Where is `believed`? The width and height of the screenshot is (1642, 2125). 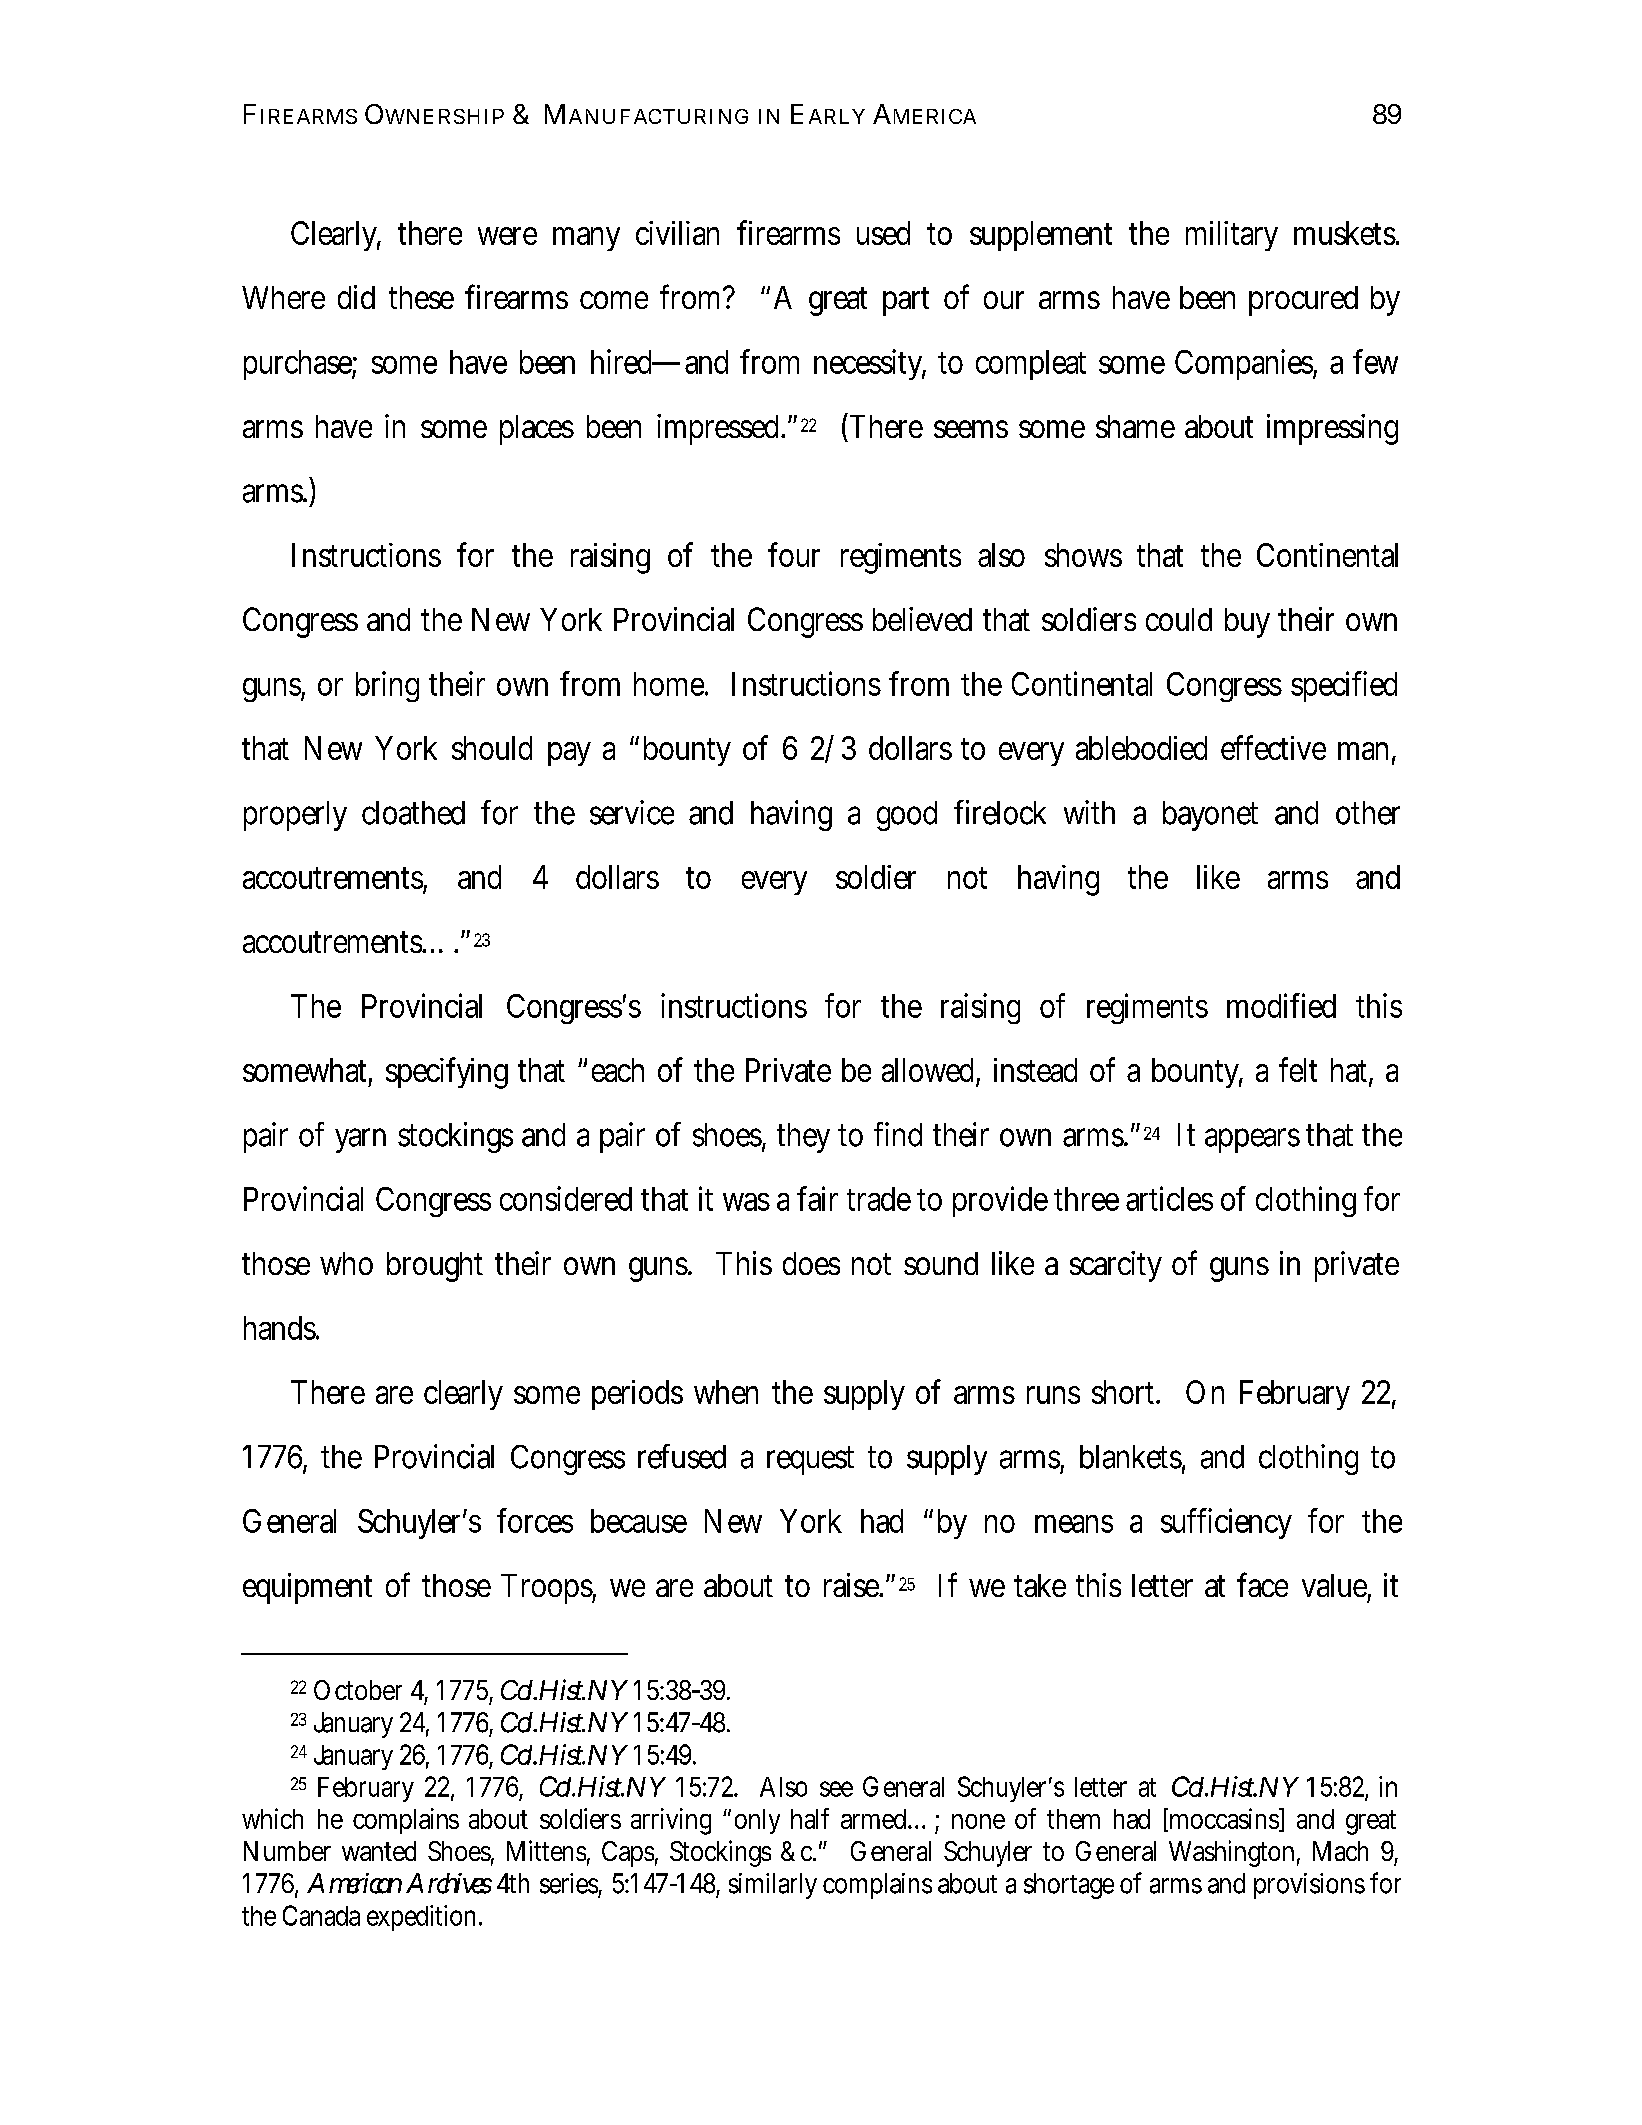 believed is located at coordinates (922, 619).
